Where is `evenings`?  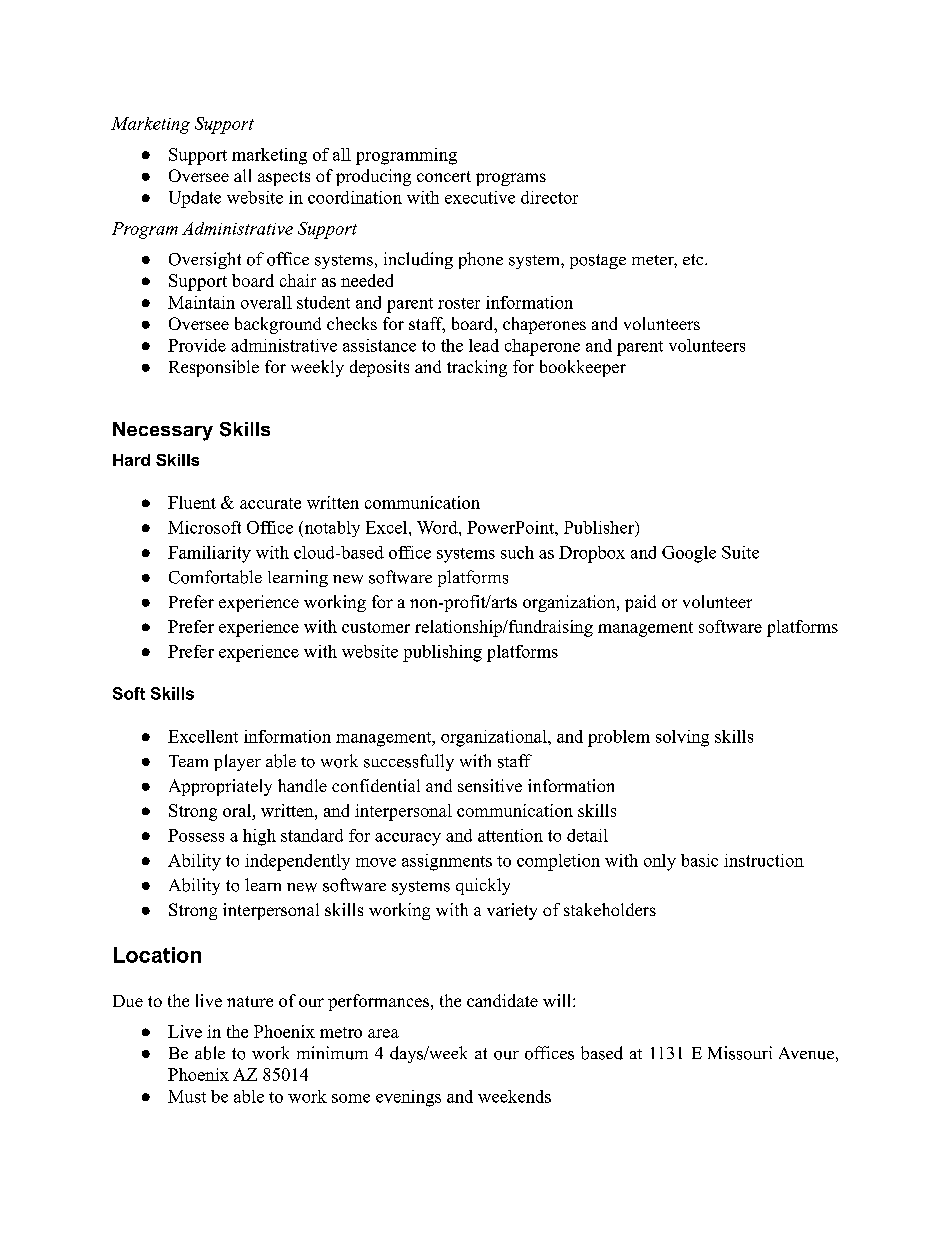 evenings is located at coordinates (408, 1098).
